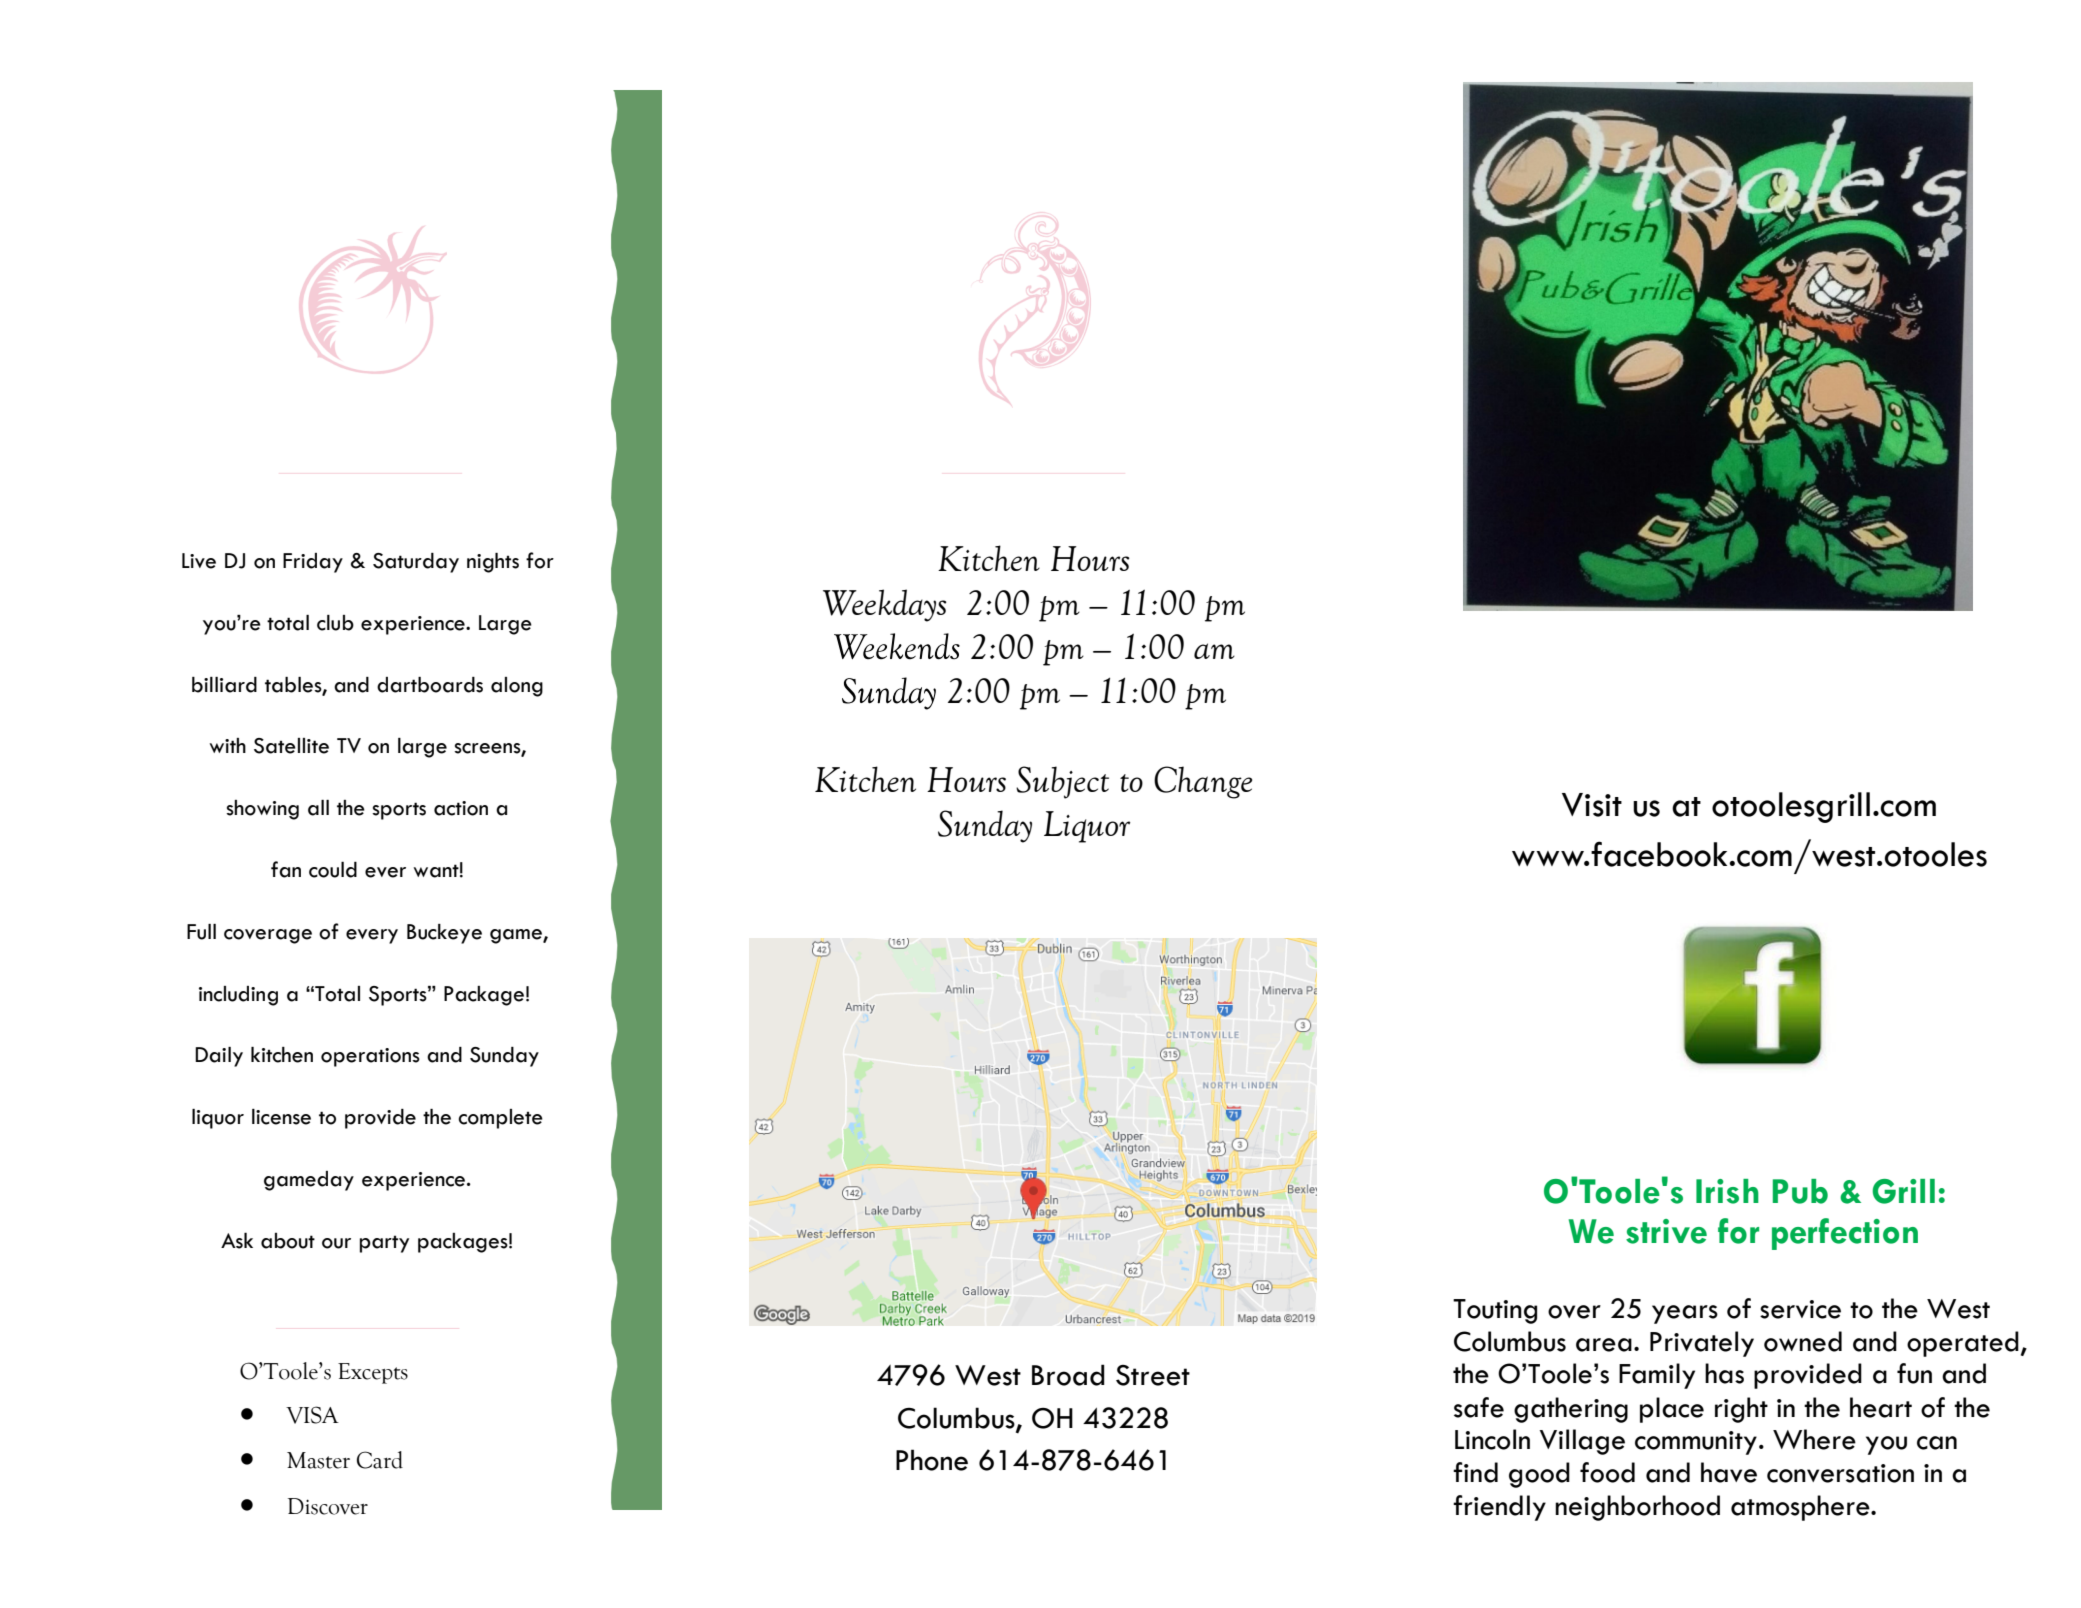 This screenshot has width=2081, height=1608. What do you see at coordinates (380, 1460) in the screenshot?
I see `Card` at bounding box center [380, 1460].
